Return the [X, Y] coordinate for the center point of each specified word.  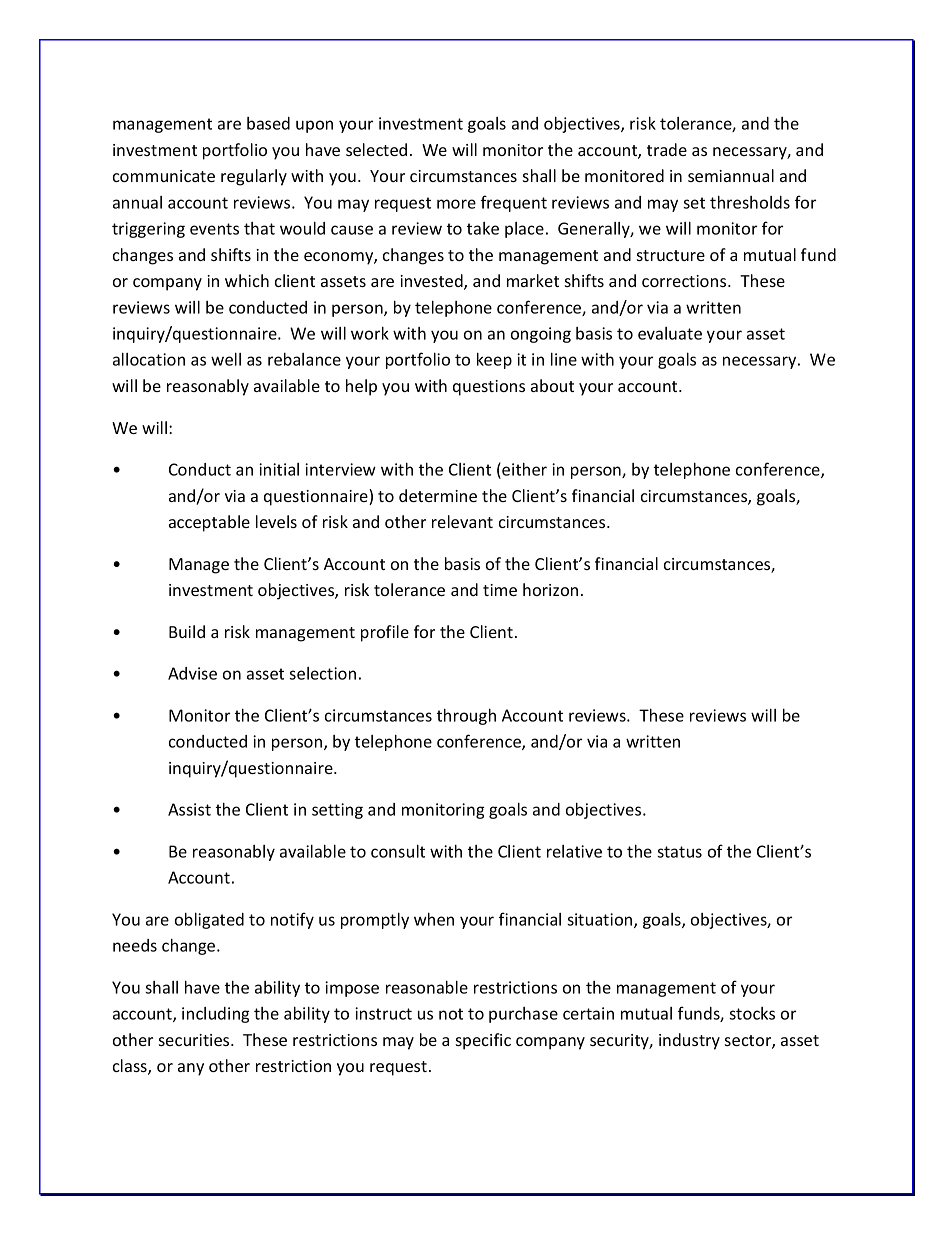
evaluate [670, 333]
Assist [189, 809]
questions [489, 388]
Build [187, 631]
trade [667, 149]
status [679, 852]
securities [195, 1040]
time [500, 590]
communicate [164, 176]
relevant [462, 521]
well [226, 359]
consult [398, 851]
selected [376, 149]
